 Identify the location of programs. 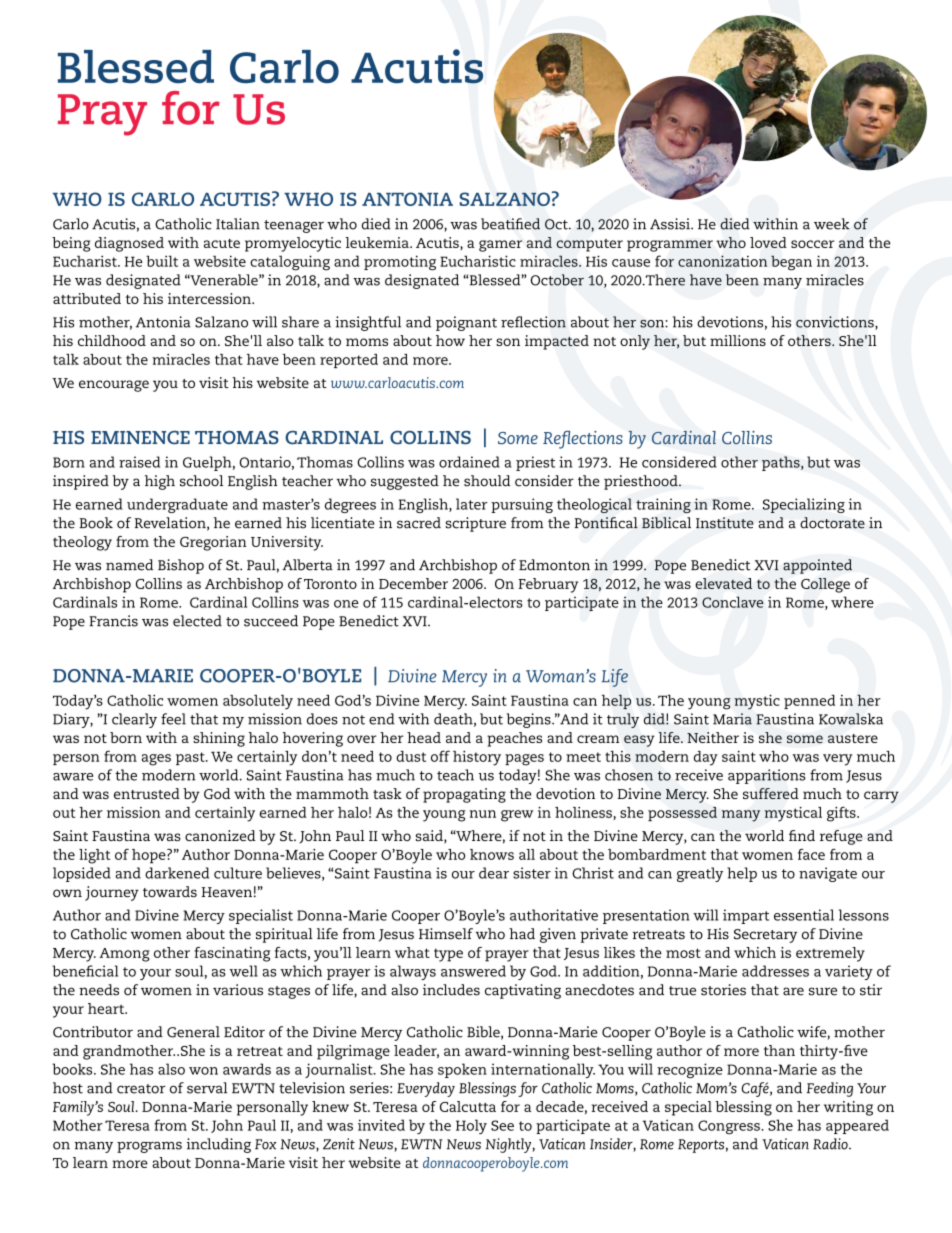
(149, 1147).
